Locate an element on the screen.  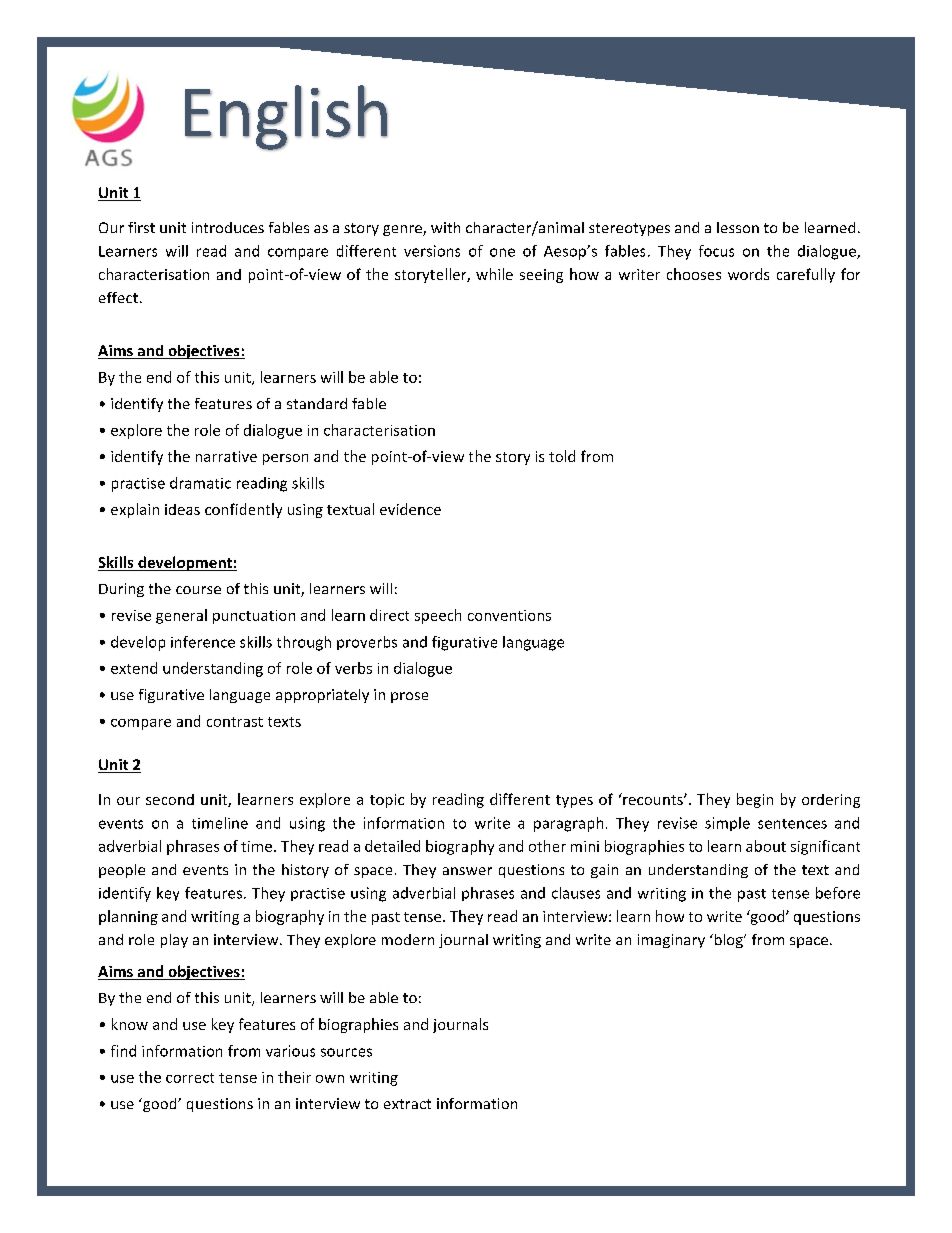
answer is located at coordinates (467, 871).
